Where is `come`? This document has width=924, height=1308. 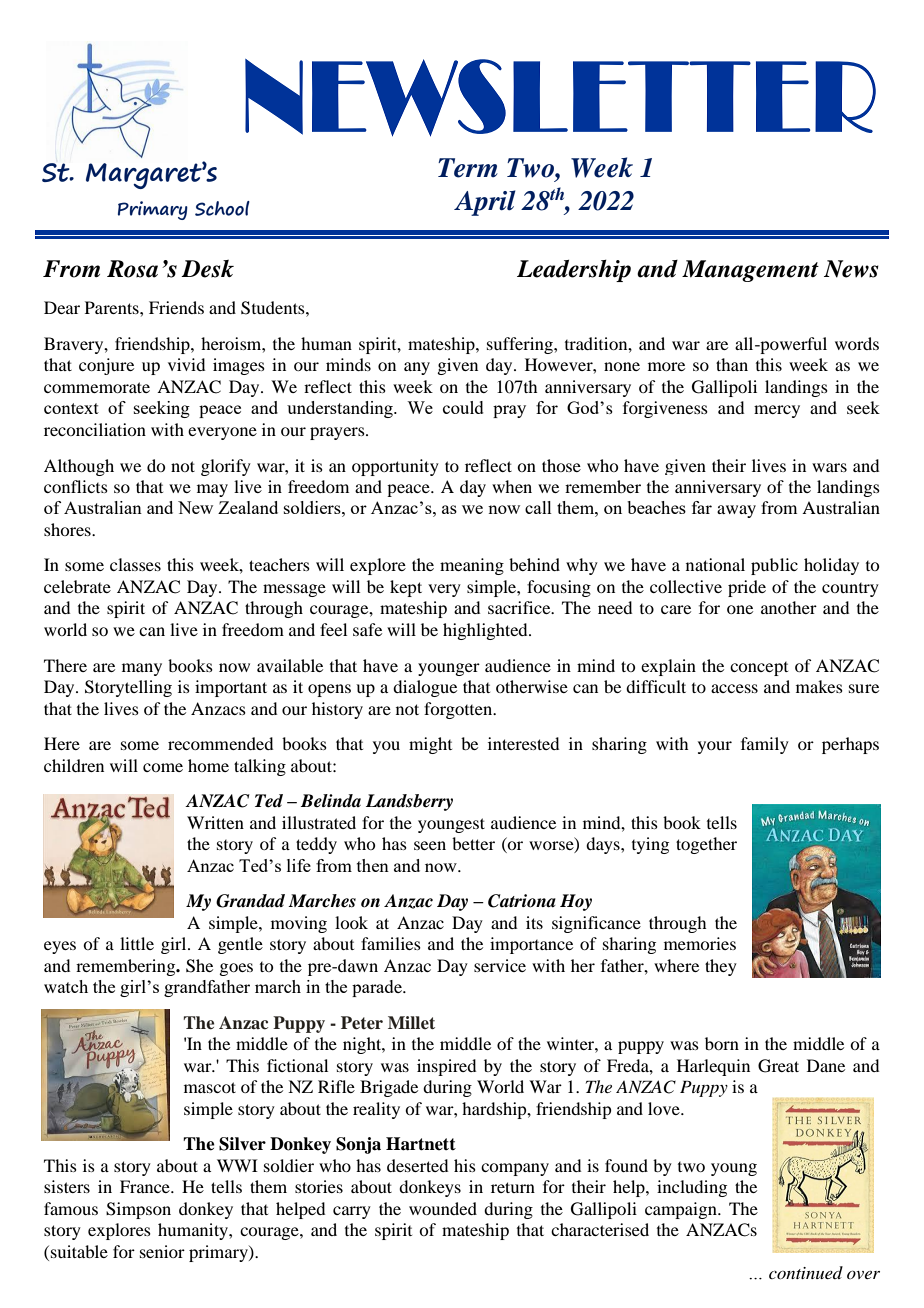 come is located at coordinates (163, 767).
